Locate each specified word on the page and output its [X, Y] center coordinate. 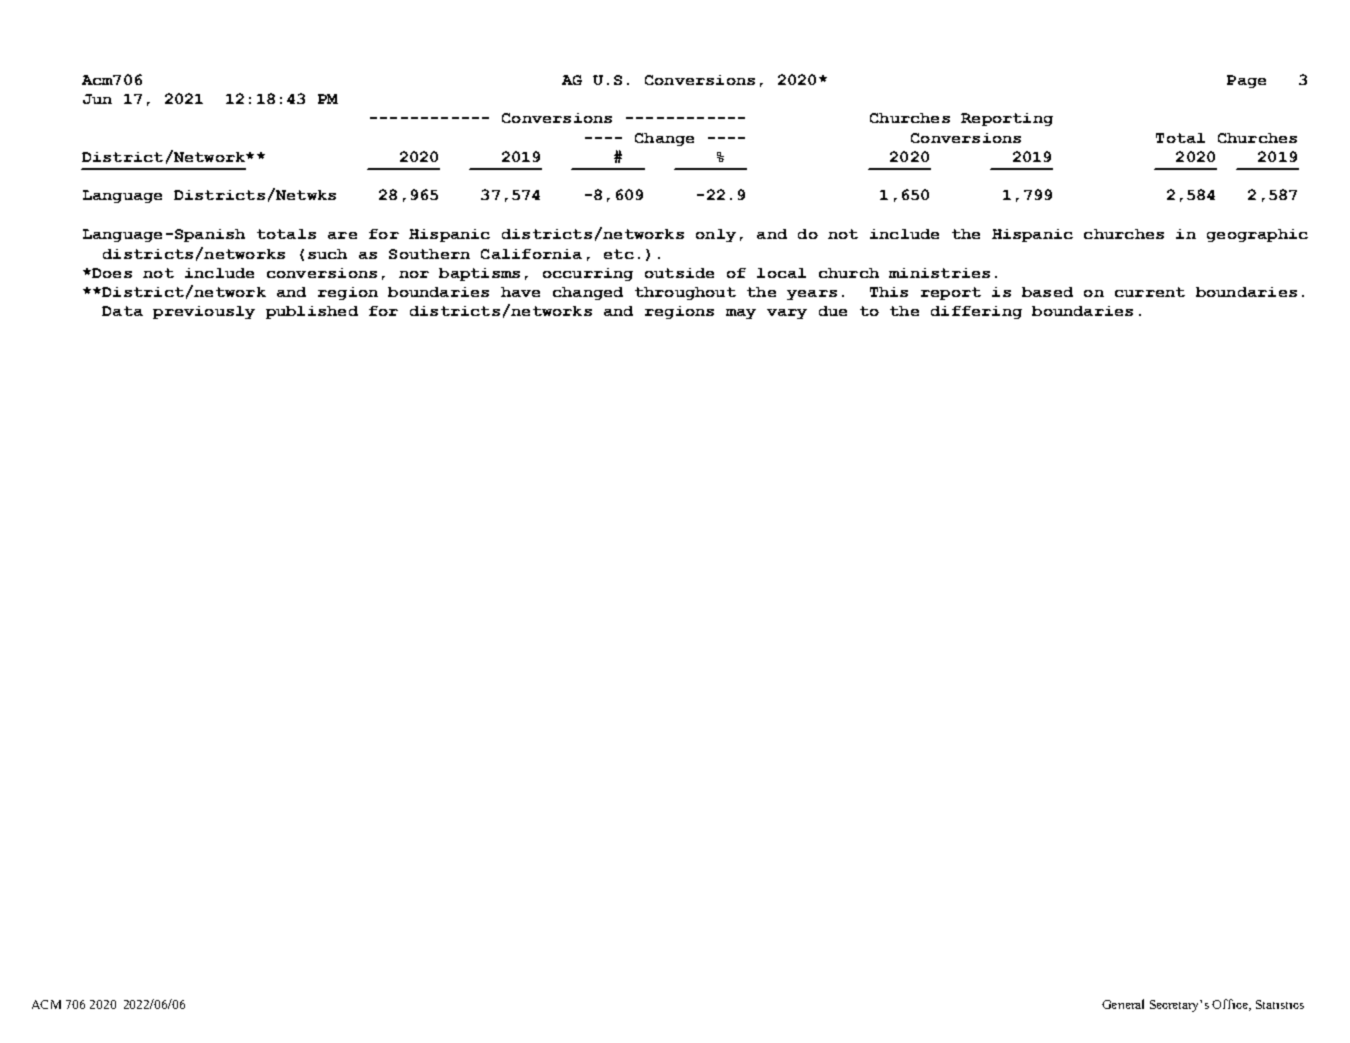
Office [1231, 1005]
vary [787, 314]
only [716, 235]
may [741, 314]
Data [122, 311]
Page [1246, 81]
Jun [97, 99]
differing [976, 312]
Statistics [1280, 1004]
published [312, 312]
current [1150, 292]
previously [204, 312]
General [1123, 1004]
